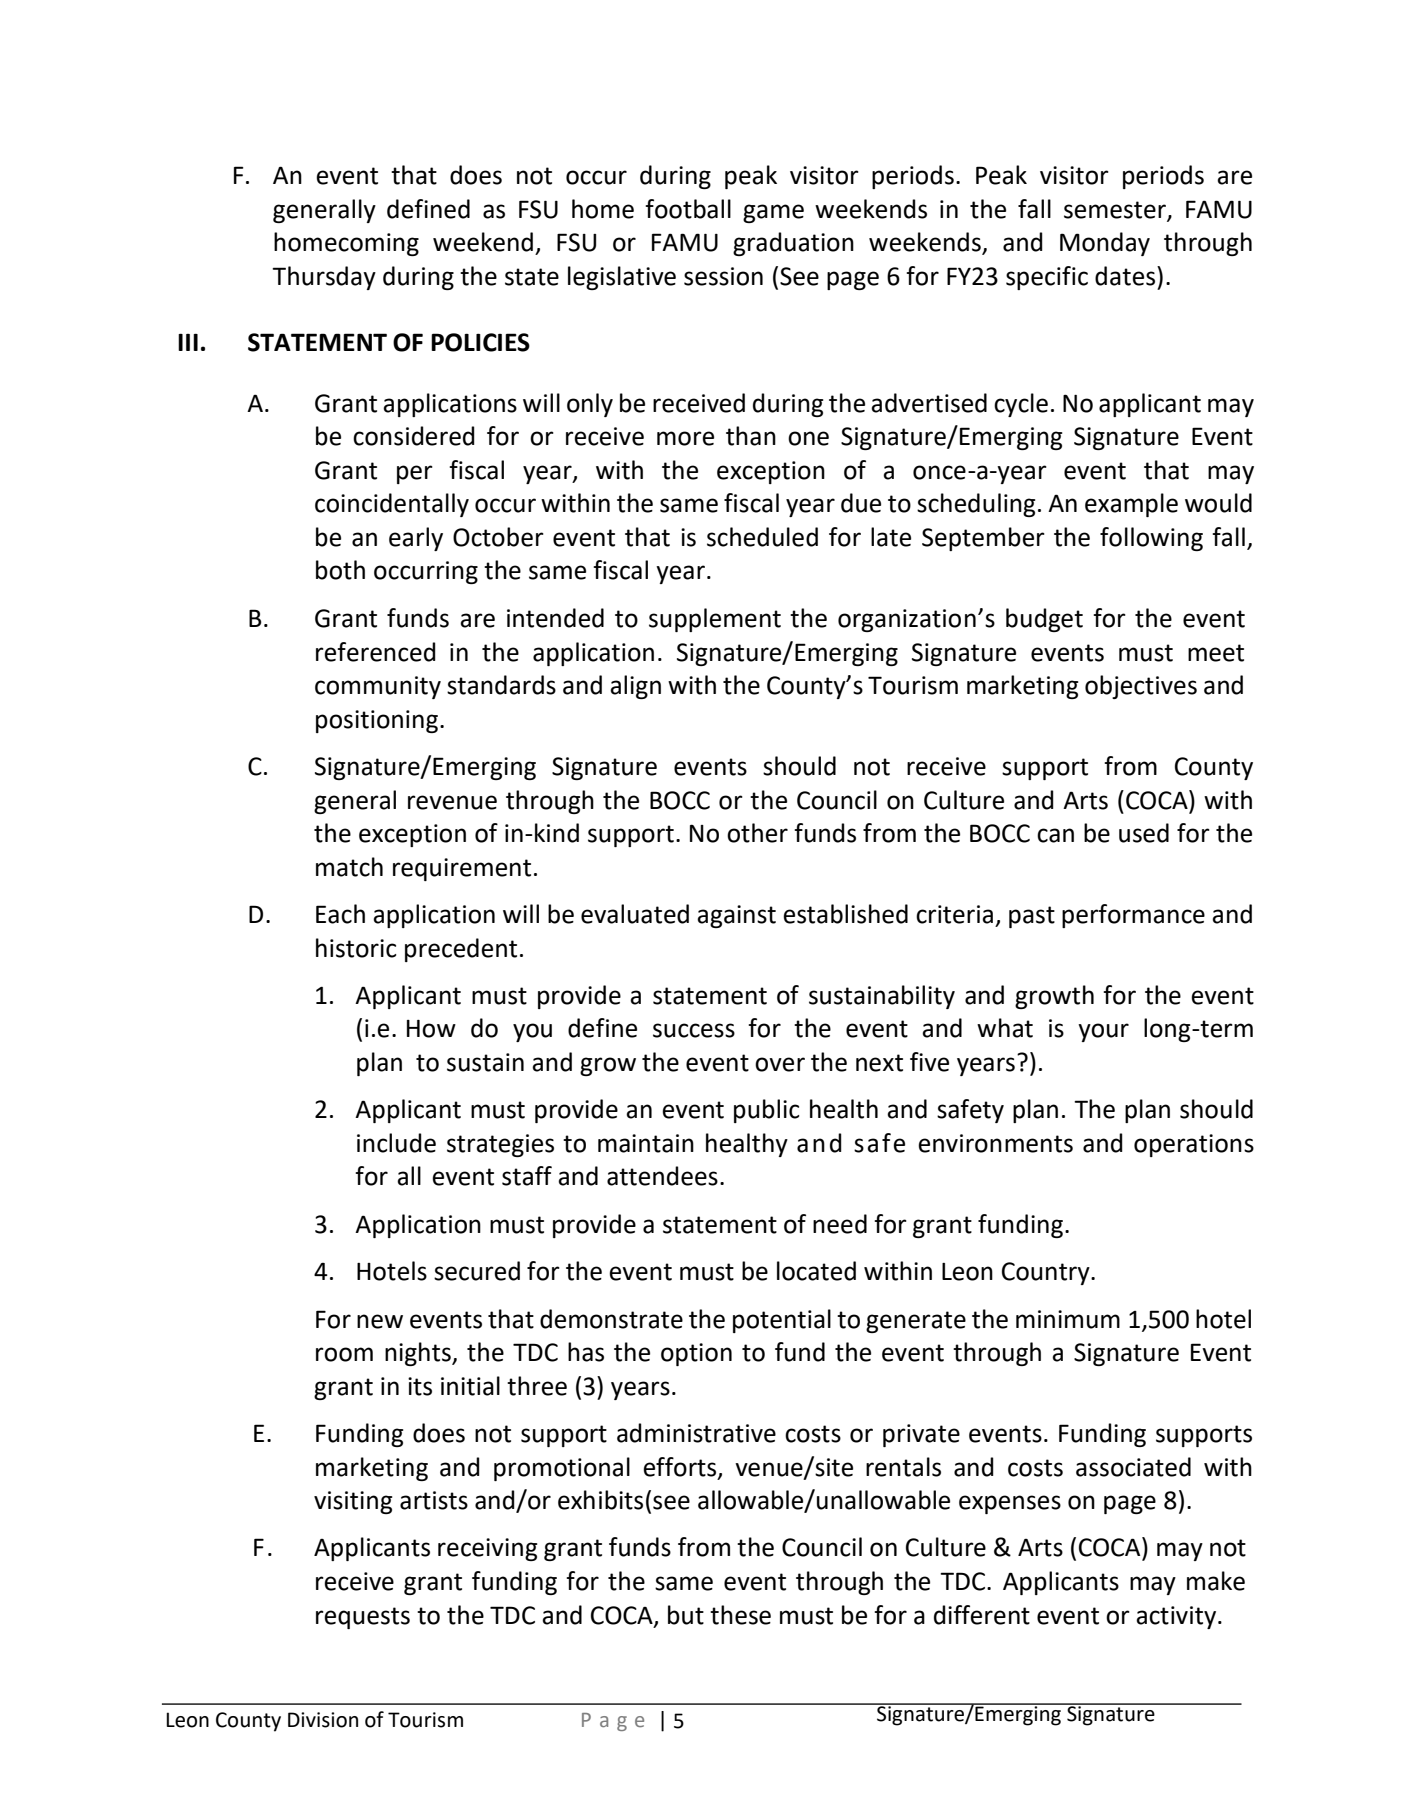 The image size is (1403, 1815). I want to click on but, so click(686, 1615).
